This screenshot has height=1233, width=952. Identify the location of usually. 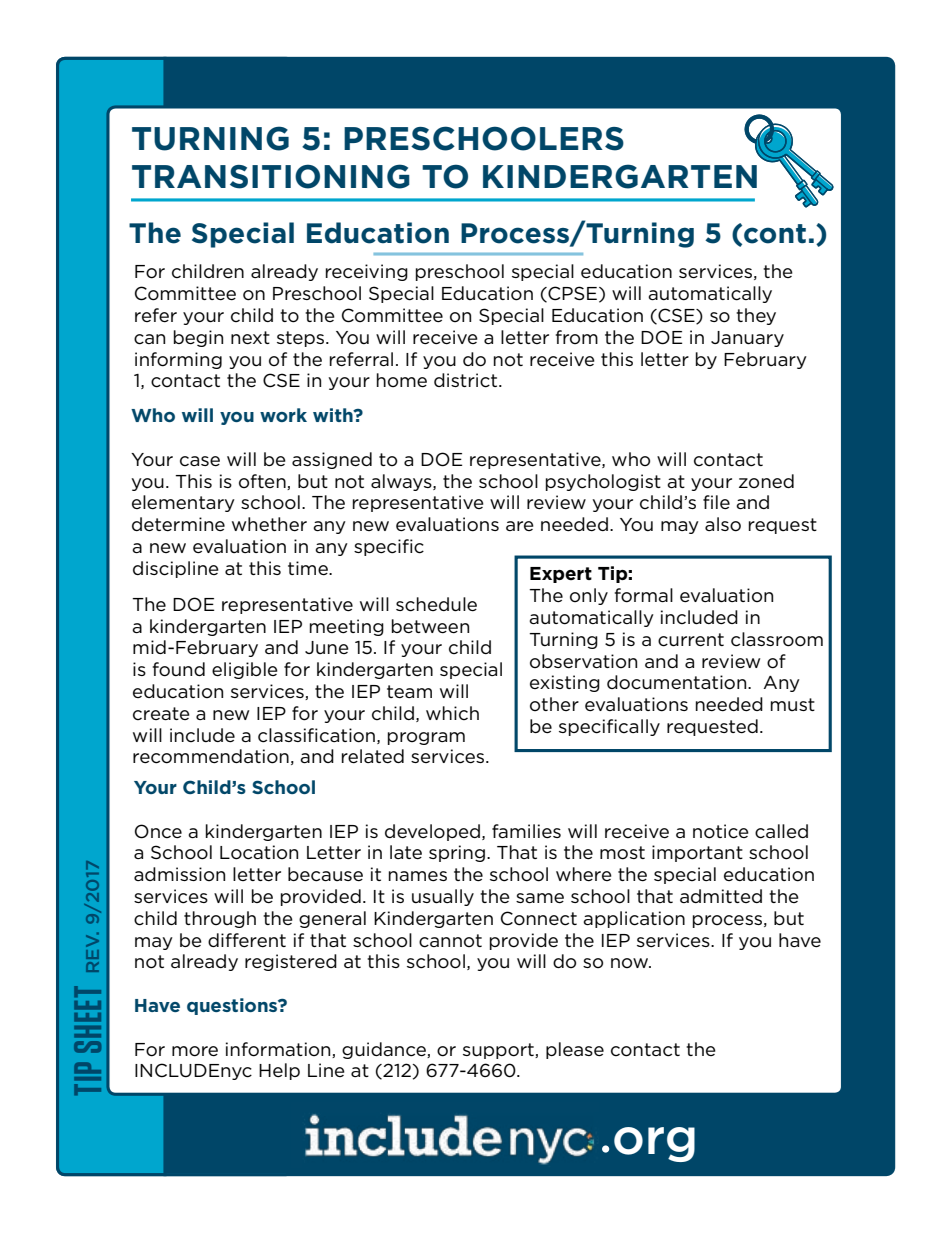
(443, 897).
